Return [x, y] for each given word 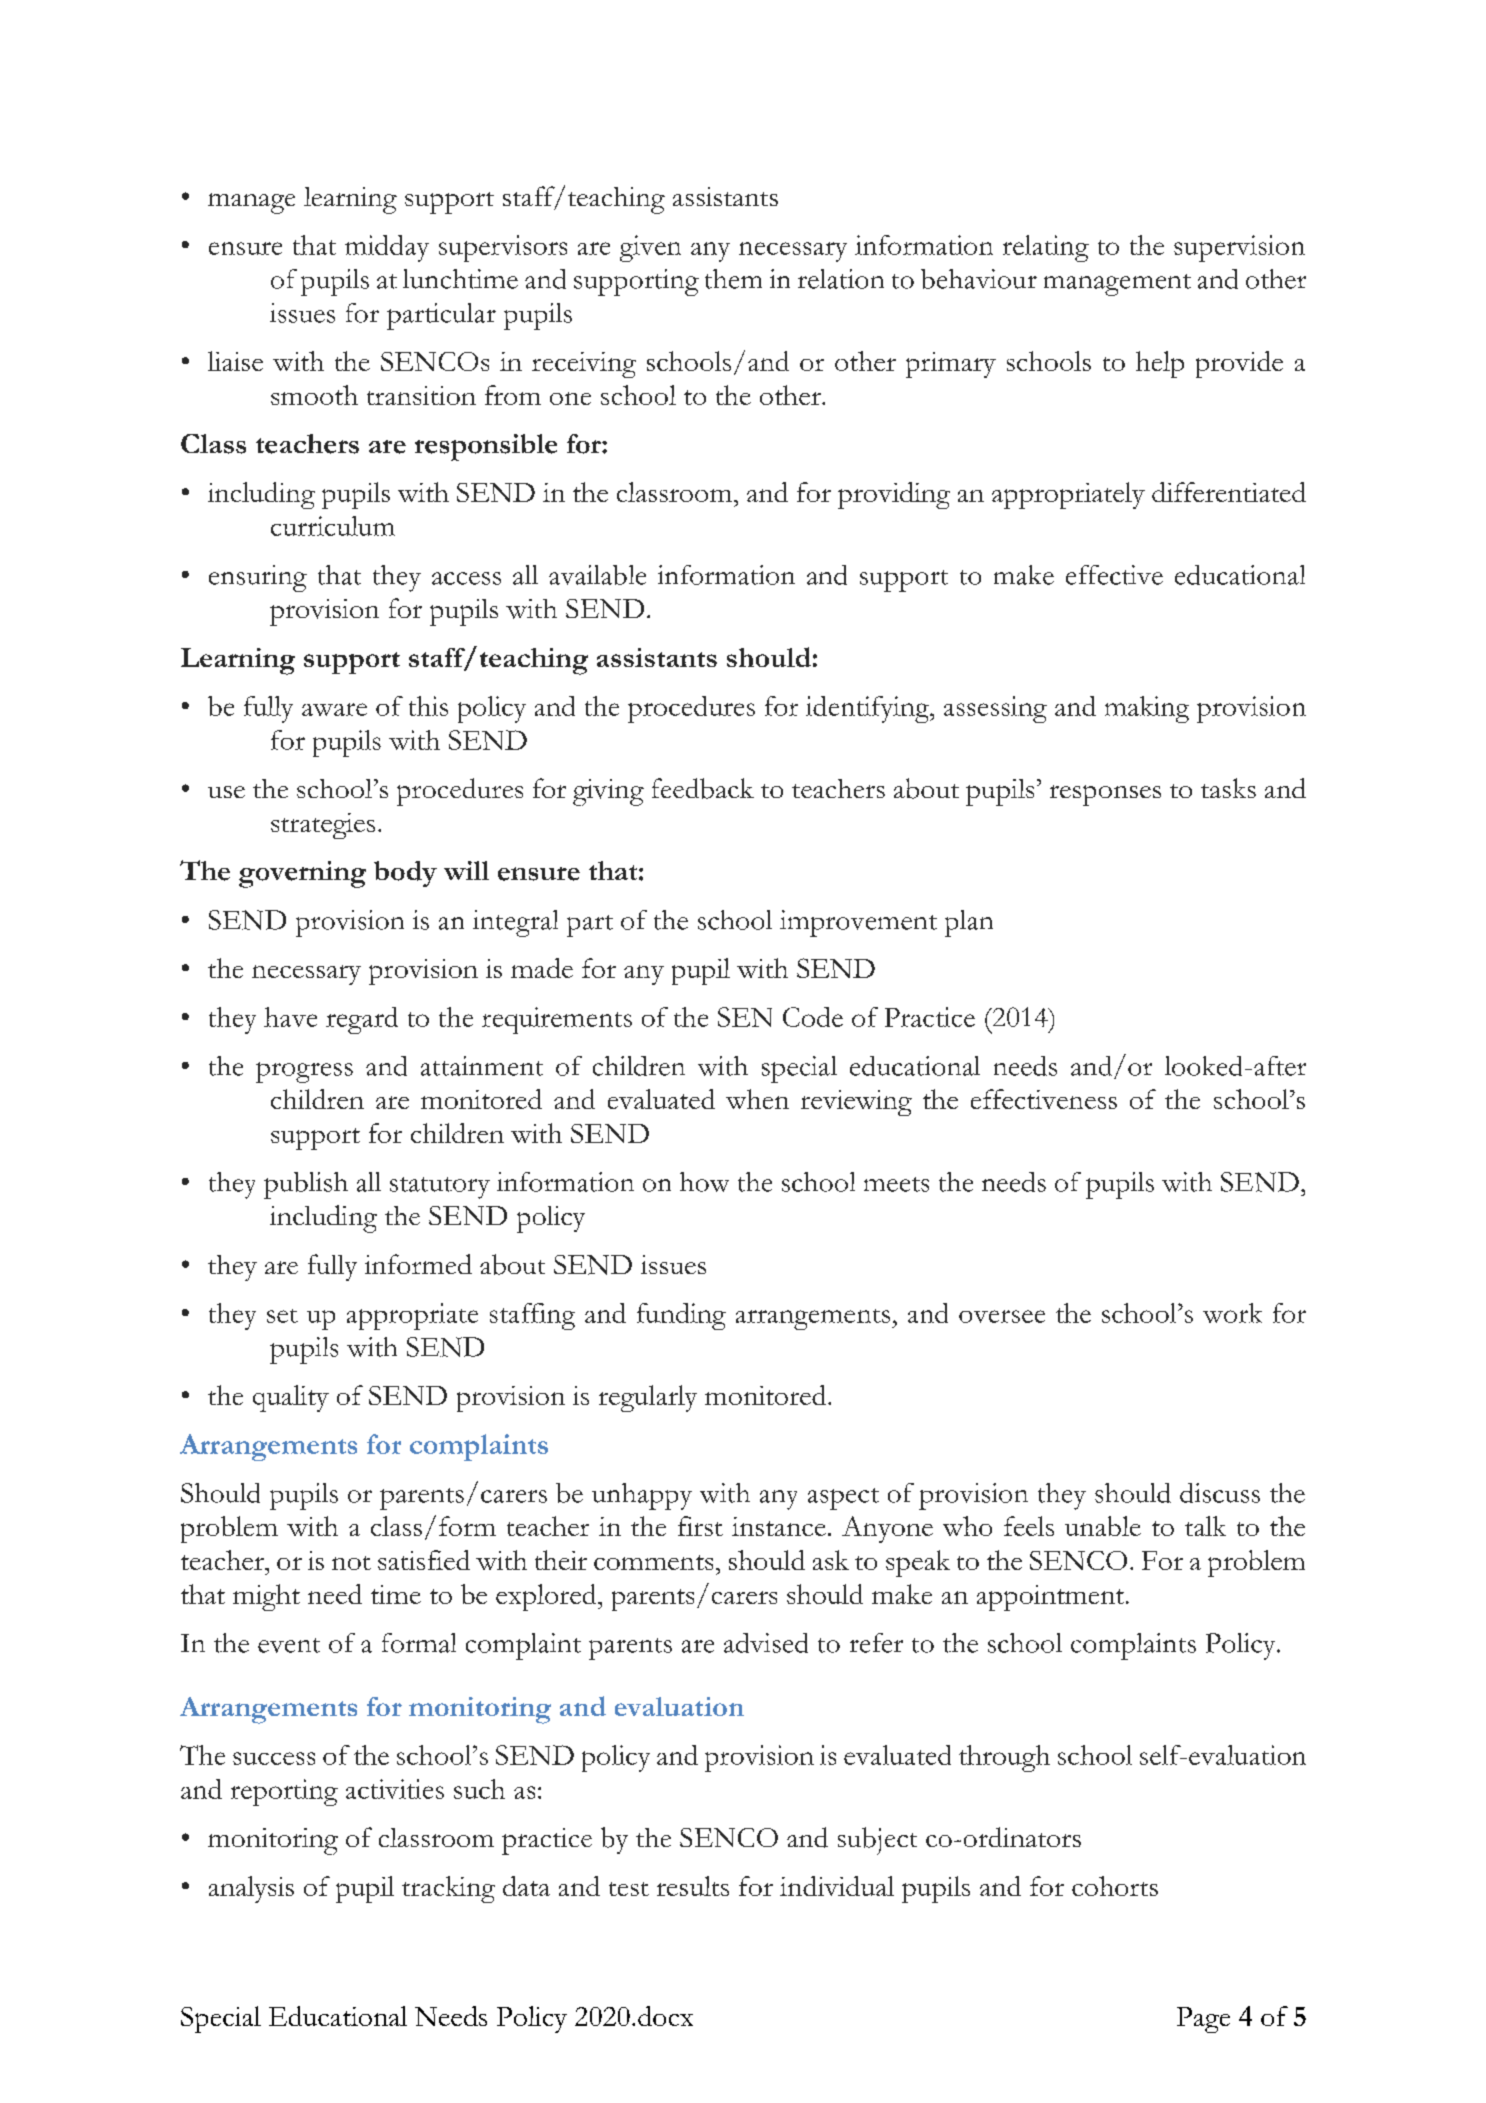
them [733, 279]
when [757, 1099]
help [1160, 364]
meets [896, 1184]
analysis [251, 1889]
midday [387, 248]
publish [306, 1185]
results [693, 1886]
